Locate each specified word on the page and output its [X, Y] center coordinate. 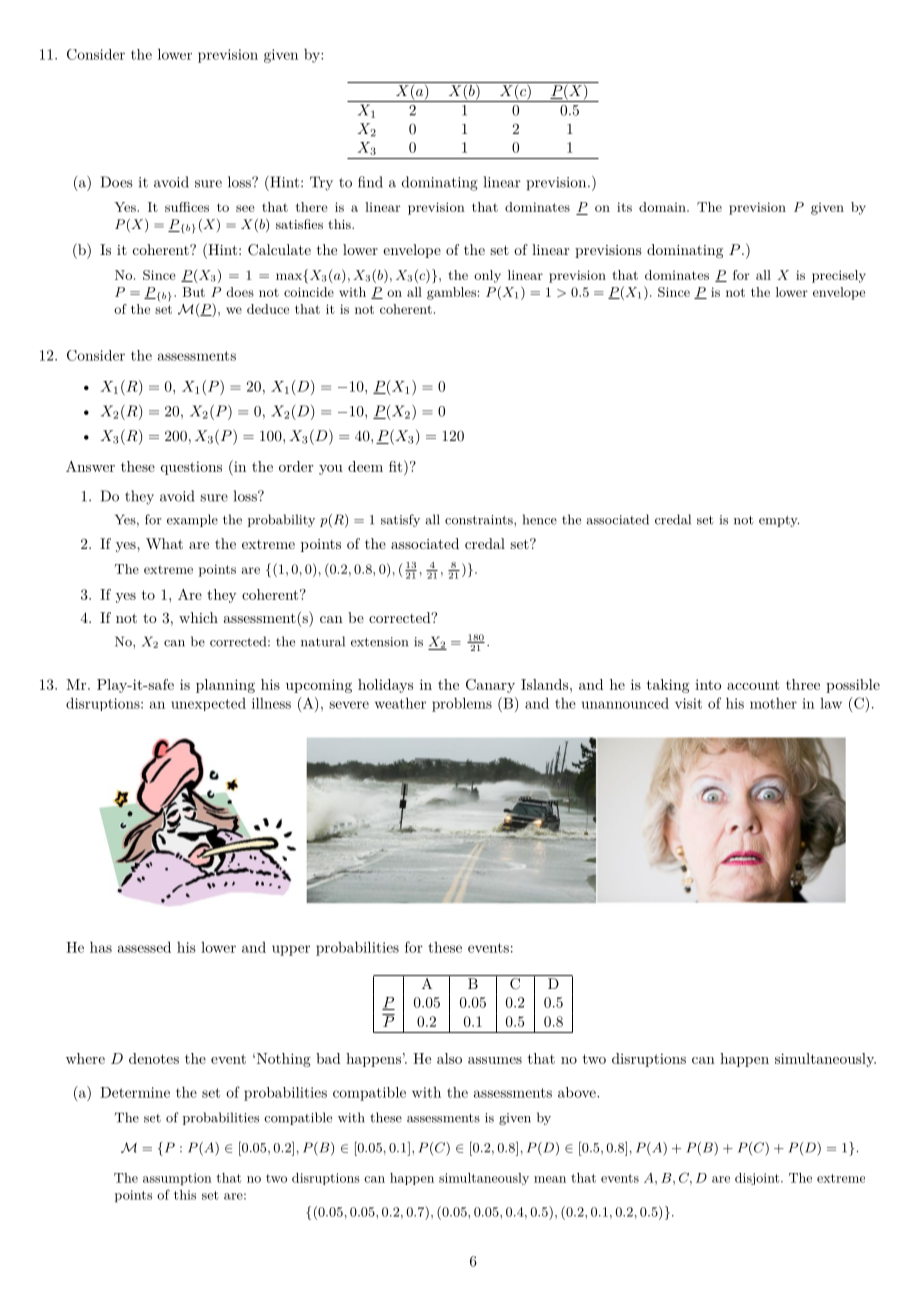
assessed [144, 947]
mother [773, 703]
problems [462, 704]
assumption [177, 1179]
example [192, 520]
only [487, 276]
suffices [187, 207]
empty [779, 521]
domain [663, 207]
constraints [480, 520]
